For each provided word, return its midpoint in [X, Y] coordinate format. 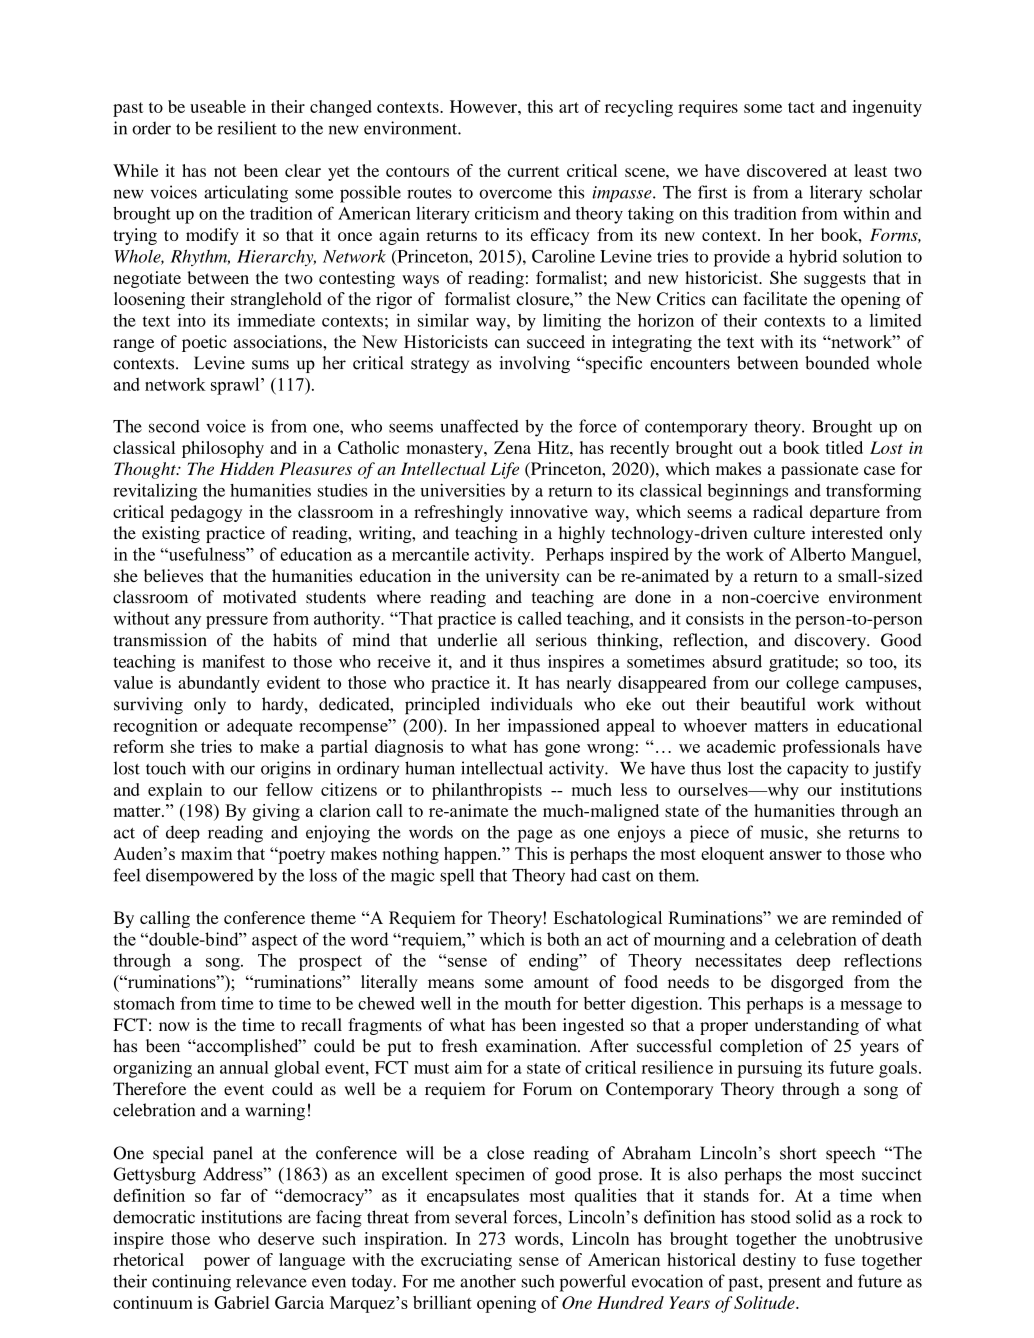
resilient [247, 128]
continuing [191, 1283]
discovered [787, 170]
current [534, 171]
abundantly [219, 684]
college [812, 684]
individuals [531, 704]
